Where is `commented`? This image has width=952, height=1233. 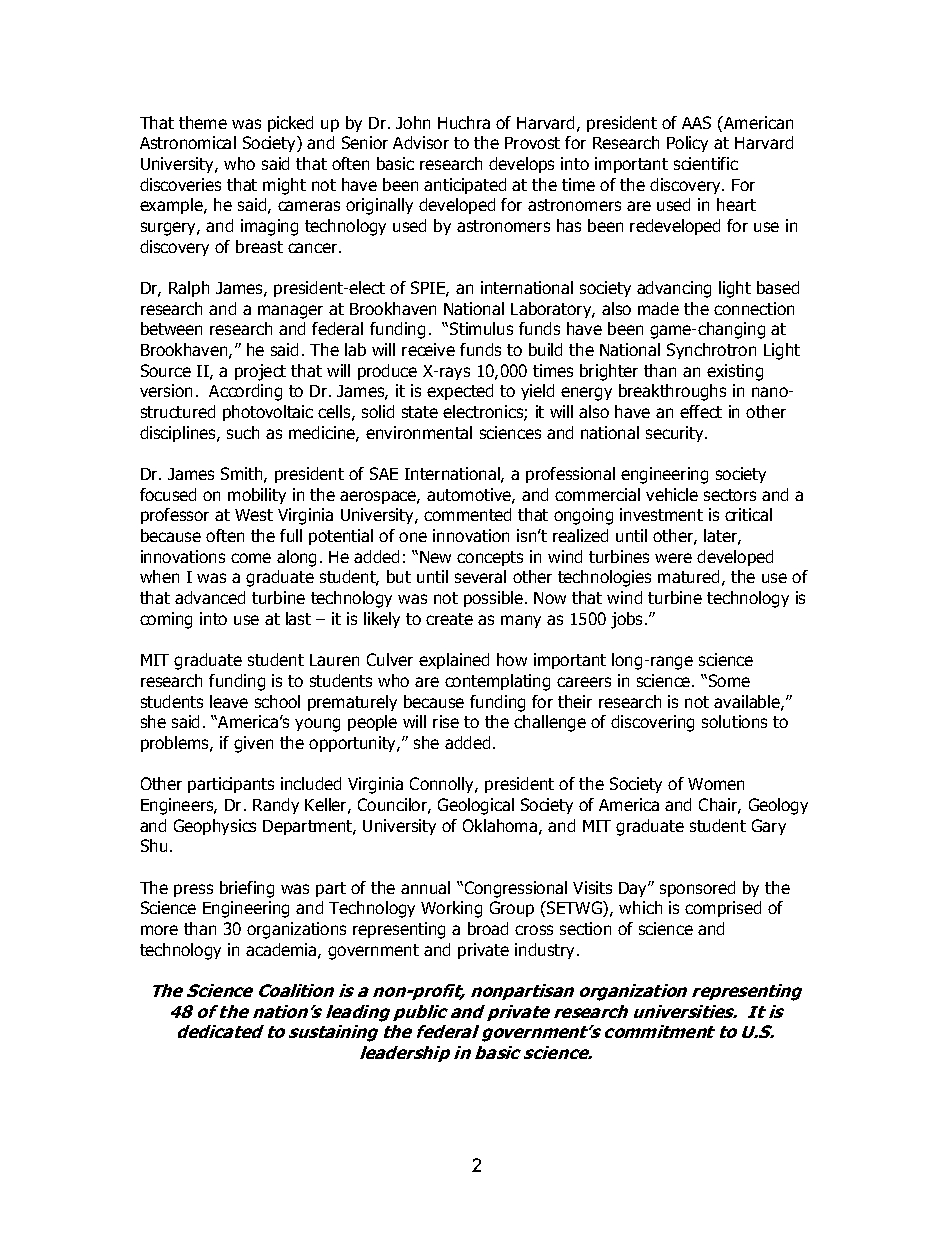 commented is located at coordinates (467, 514).
